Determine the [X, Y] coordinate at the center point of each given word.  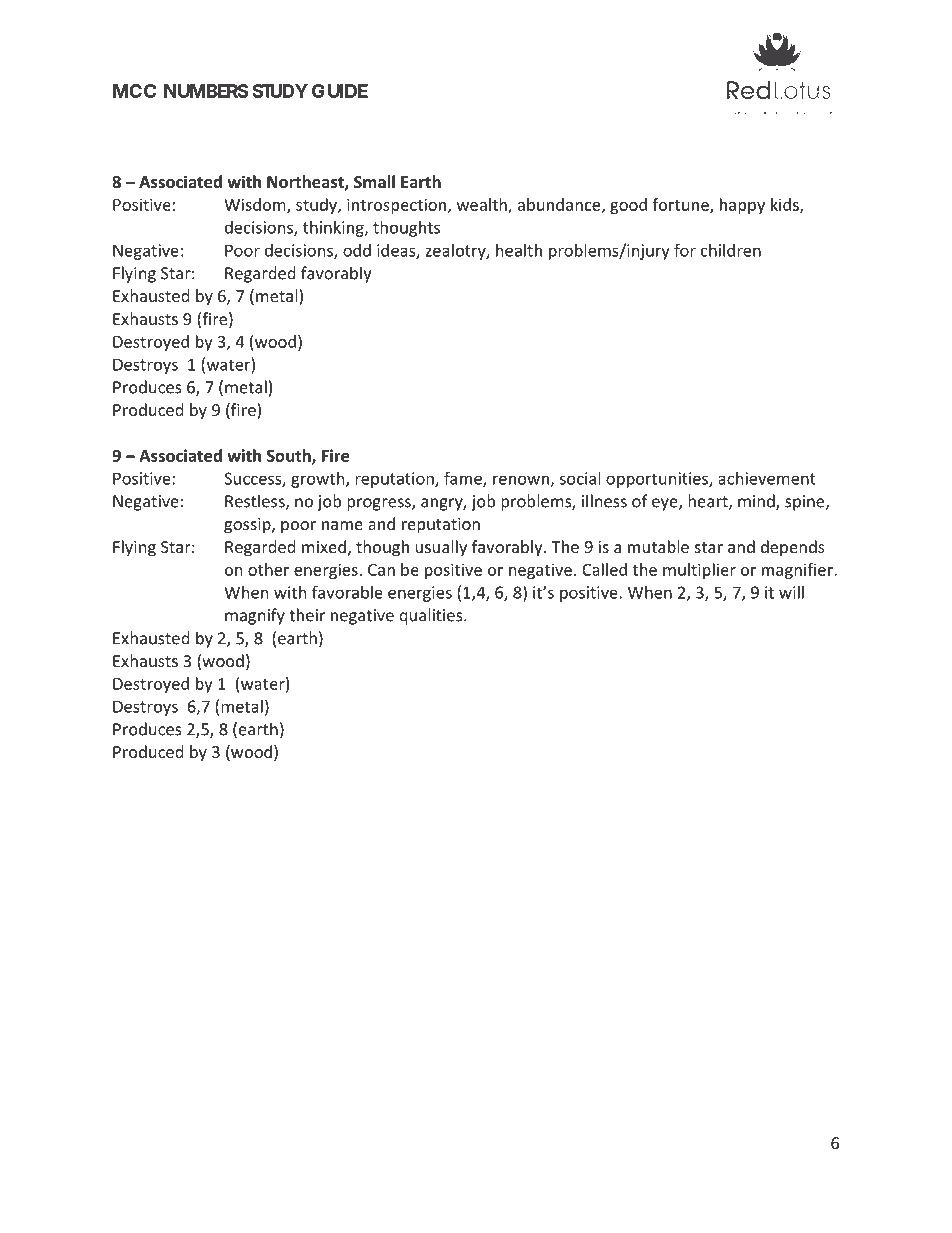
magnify [255, 616]
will [791, 592]
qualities [432, 616]
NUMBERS [206, 91]
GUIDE [340, 91]
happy [742, 206]
